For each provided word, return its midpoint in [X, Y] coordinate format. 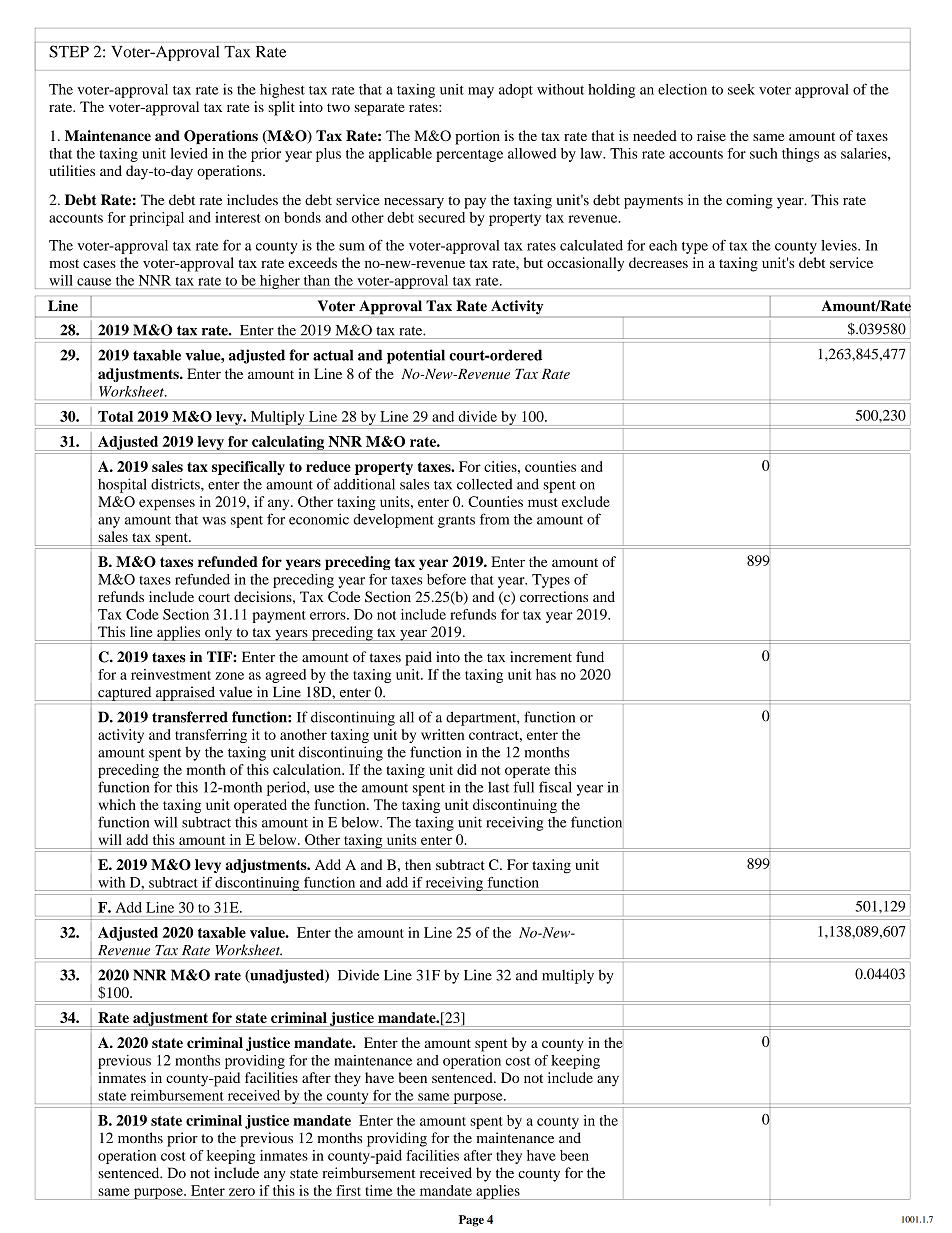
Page [471, 1221]
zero [242, 1192]
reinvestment [171, 674]
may [481, 92]
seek [741, 89]
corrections [554, 596]
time [378, 1190]
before [446, 579]
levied [189, 153]
